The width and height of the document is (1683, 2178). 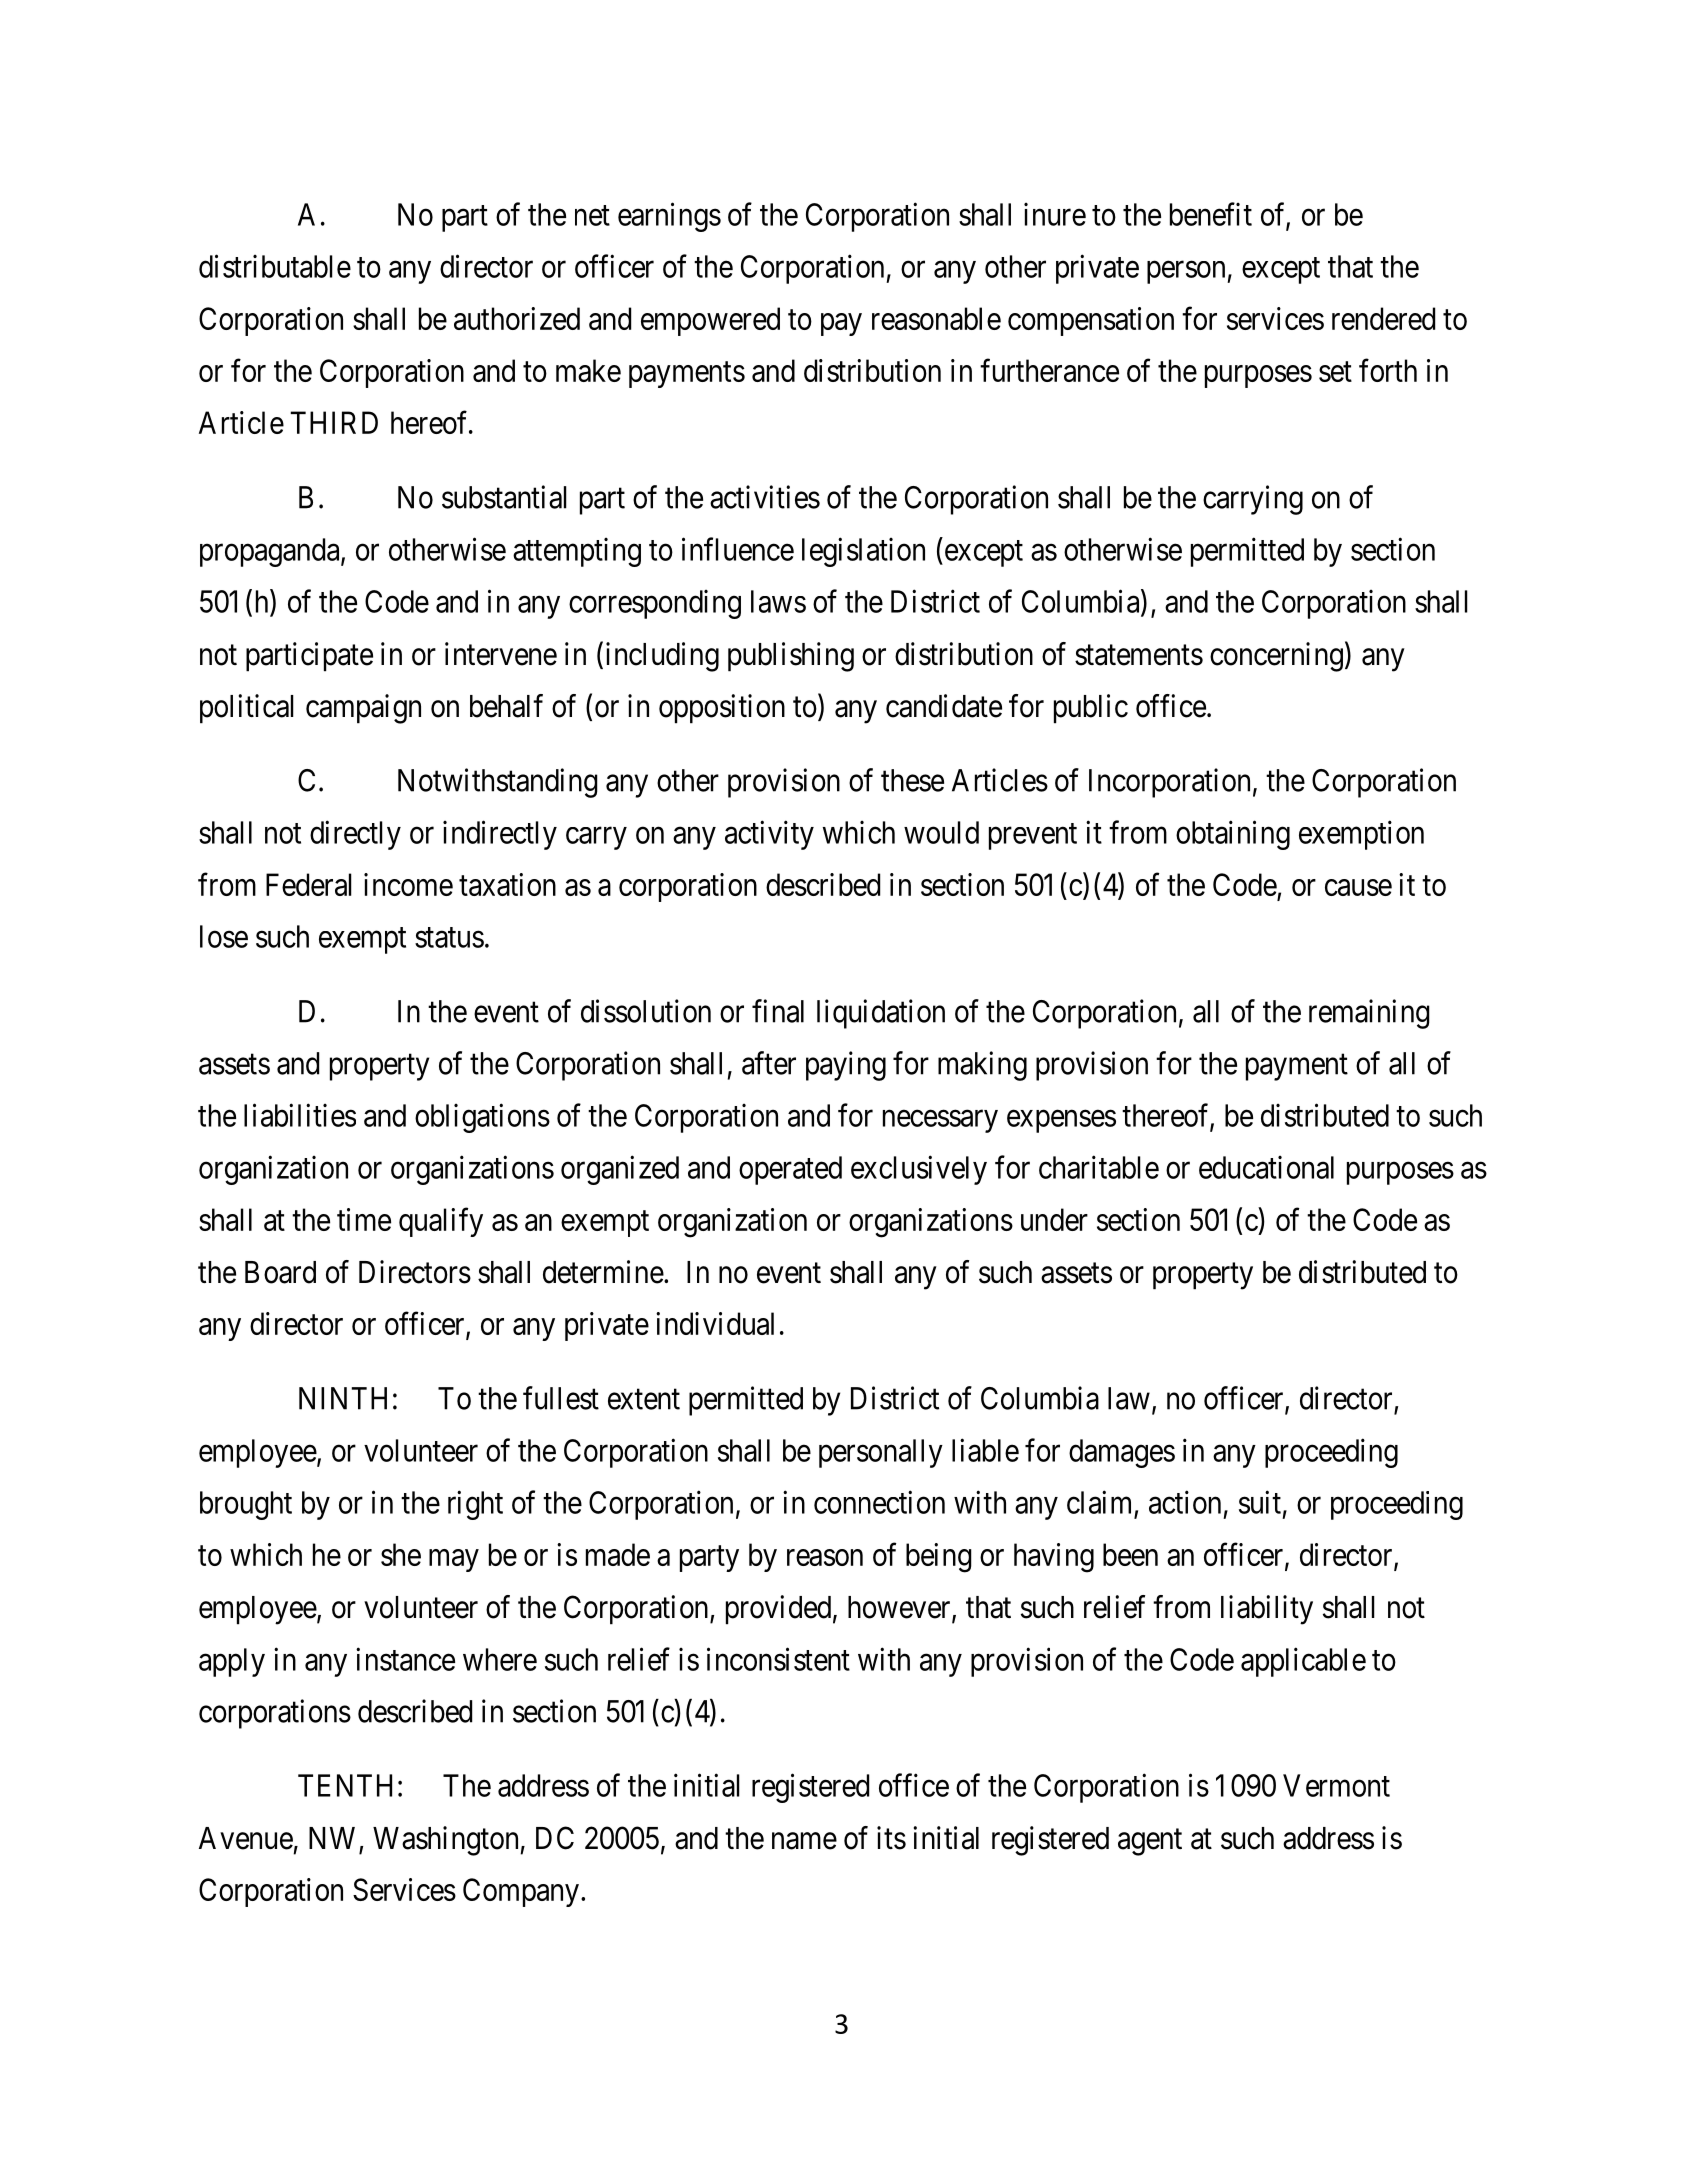 What do you see at coordinates (300, 1115) in the document?
I see `liabilities` at bounding box center [300, 1115].
